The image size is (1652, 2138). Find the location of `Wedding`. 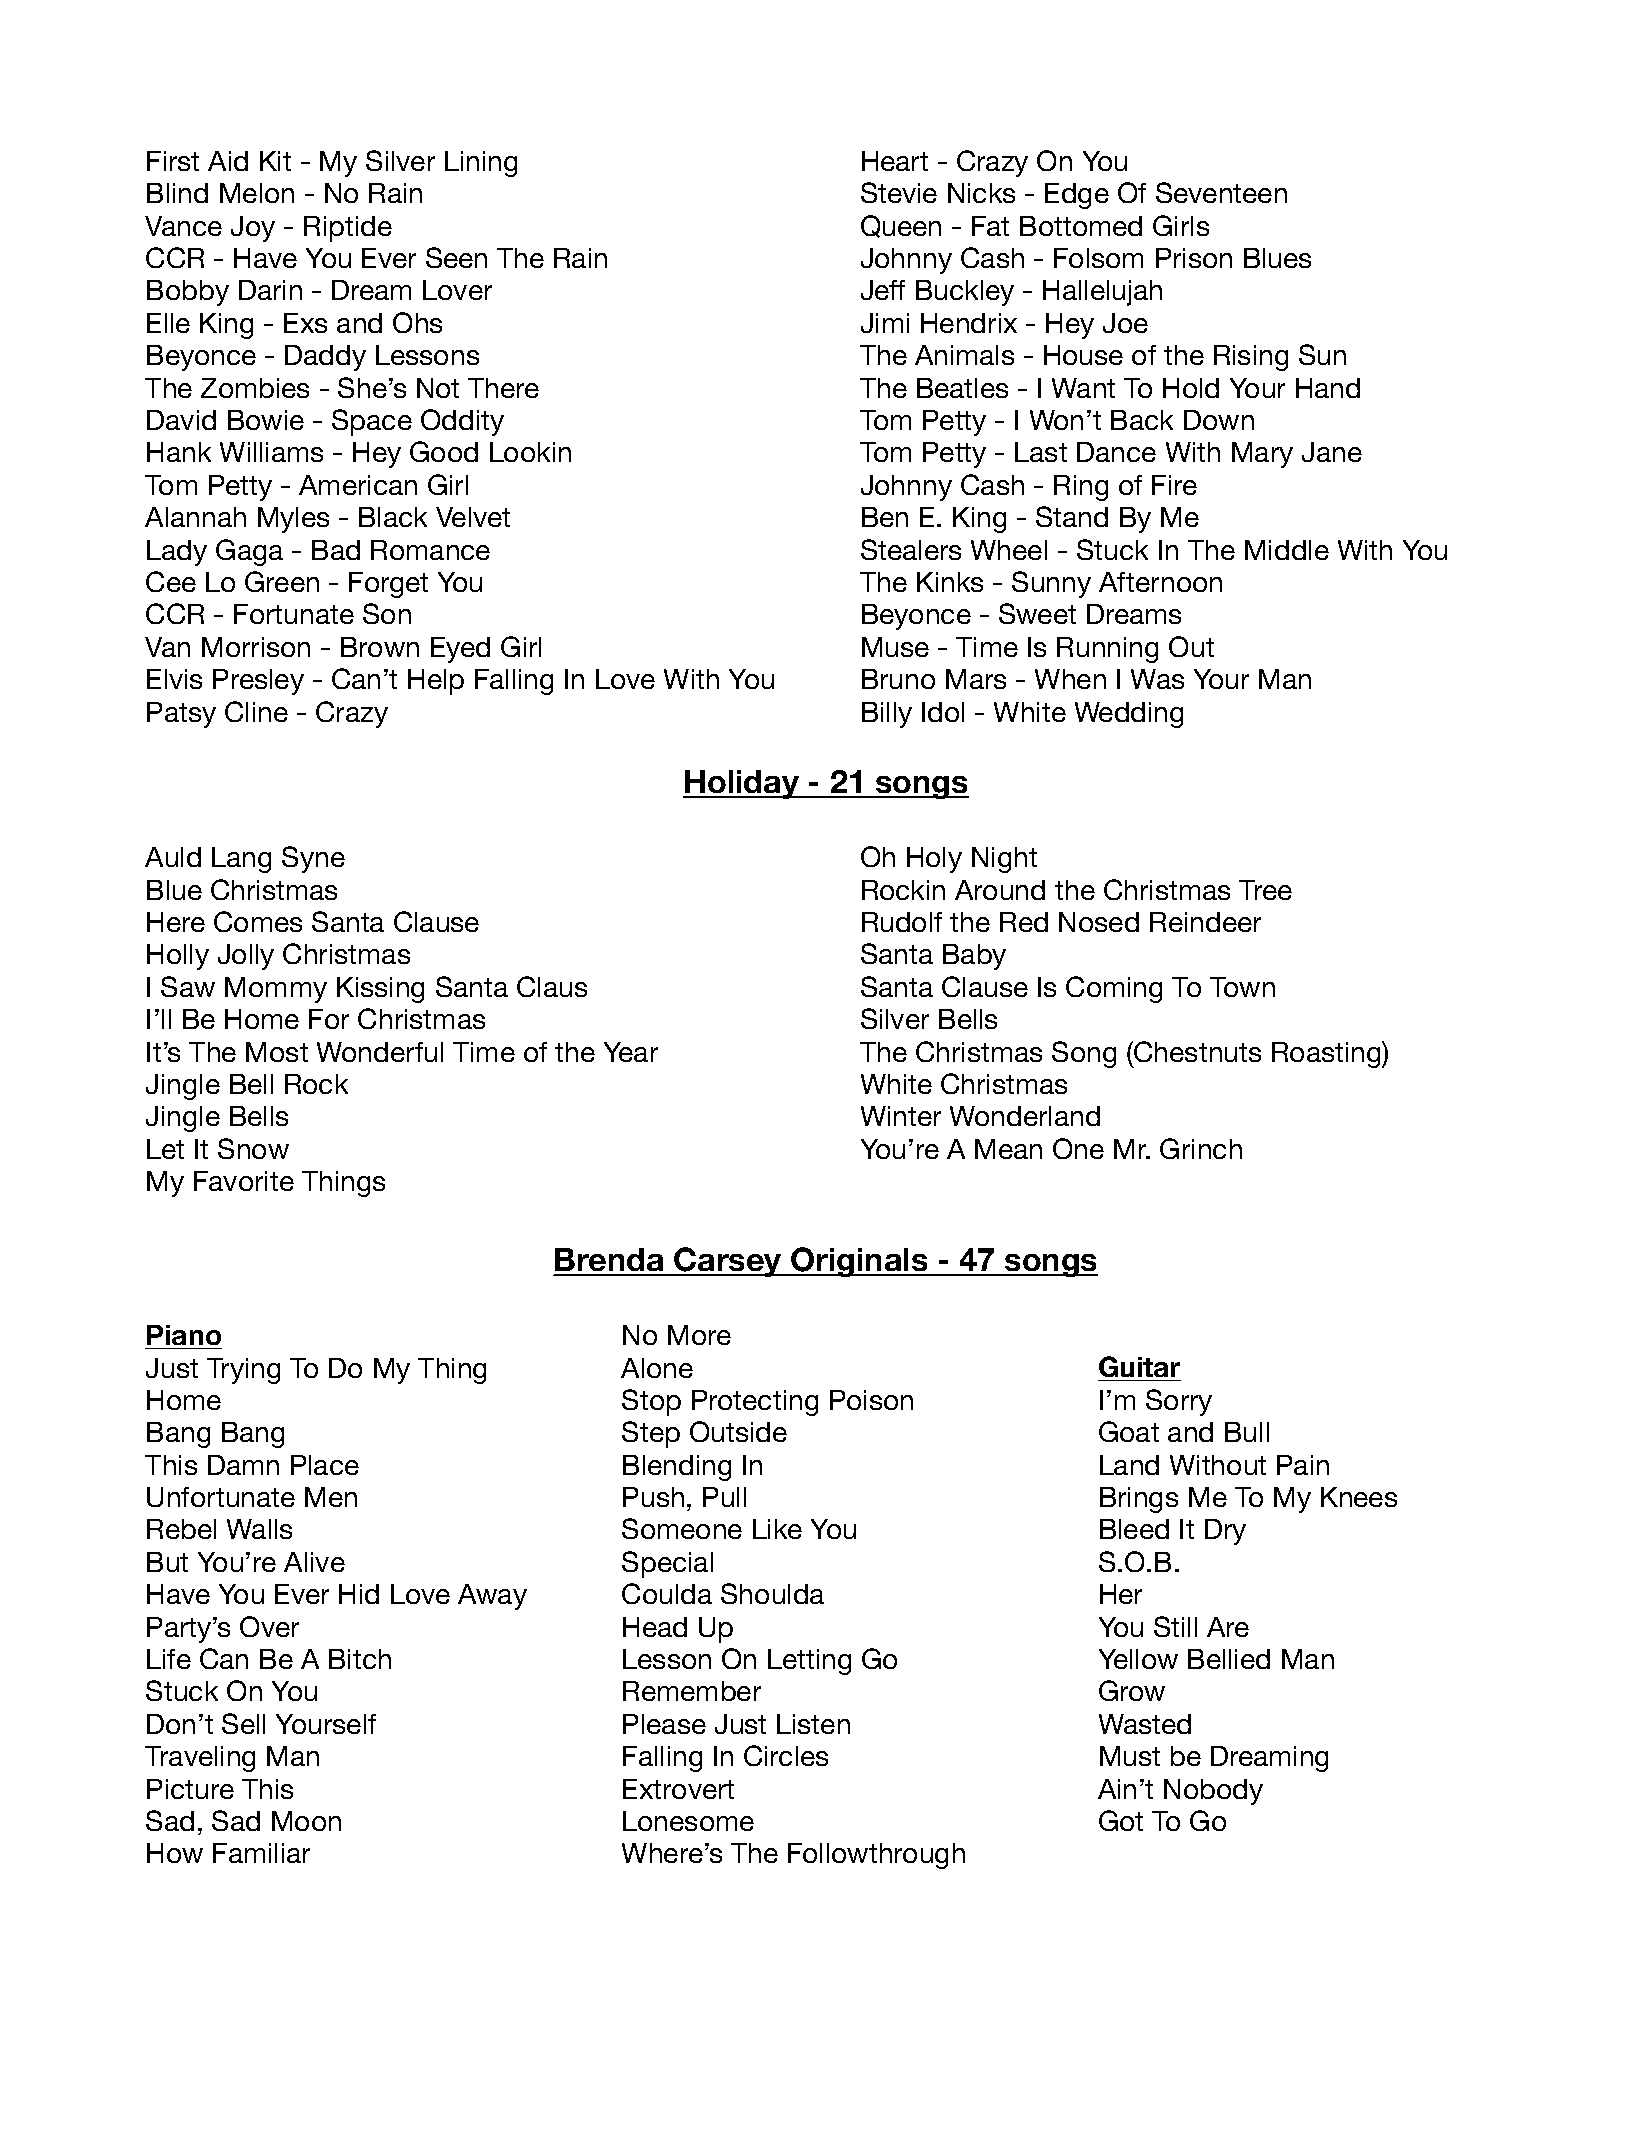

Wedding is located at coordinates (1129, 715).
